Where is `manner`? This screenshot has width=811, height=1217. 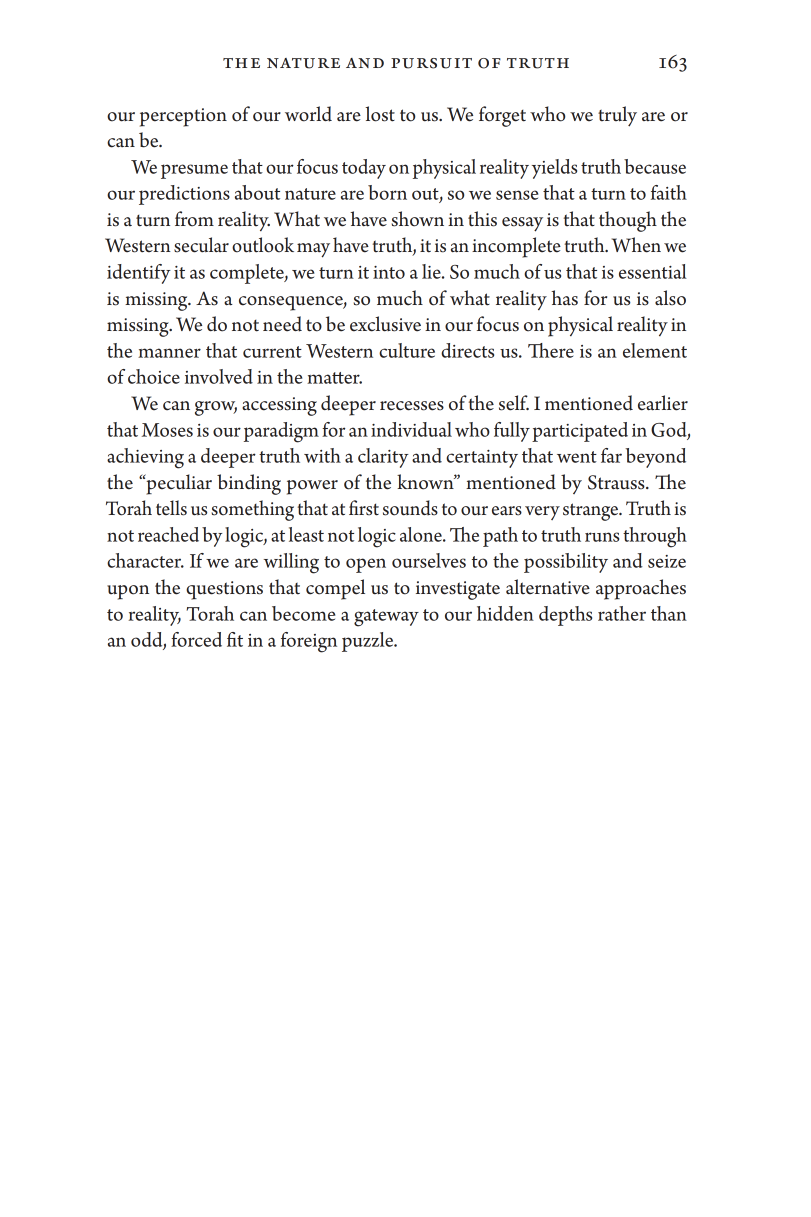 manner is located at coordinates (169, 353).
